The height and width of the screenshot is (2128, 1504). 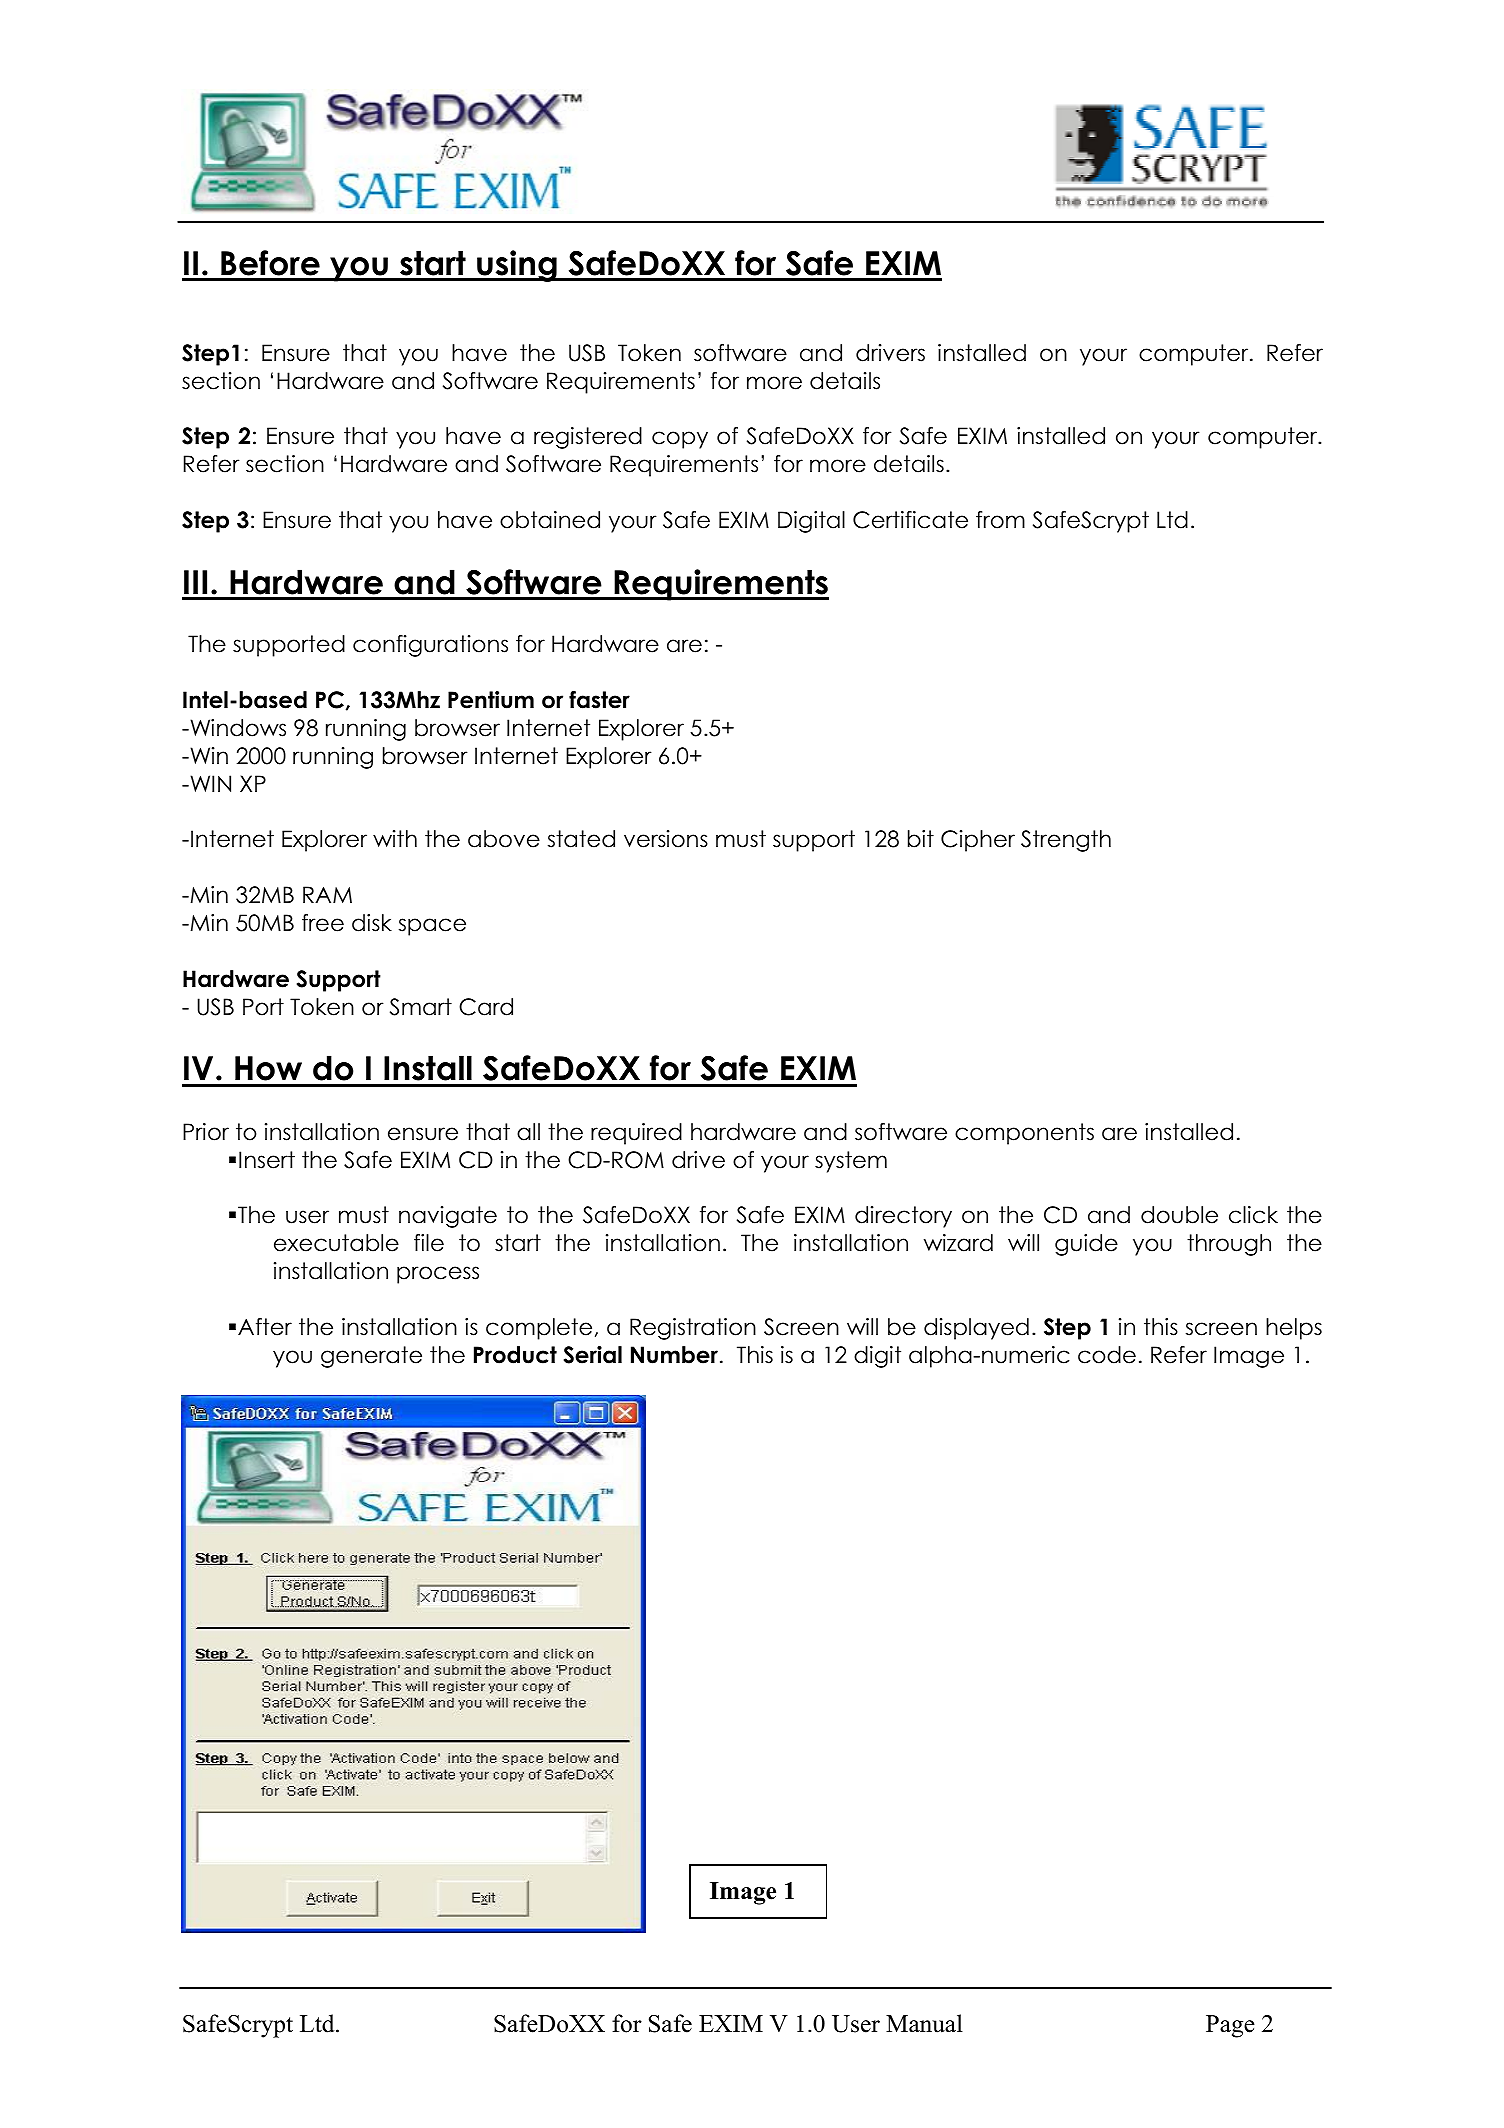 What do you see at coordinates (1230, 2026) in the screenshot?
I see `Page` at bounding box center [1230, 2026].
